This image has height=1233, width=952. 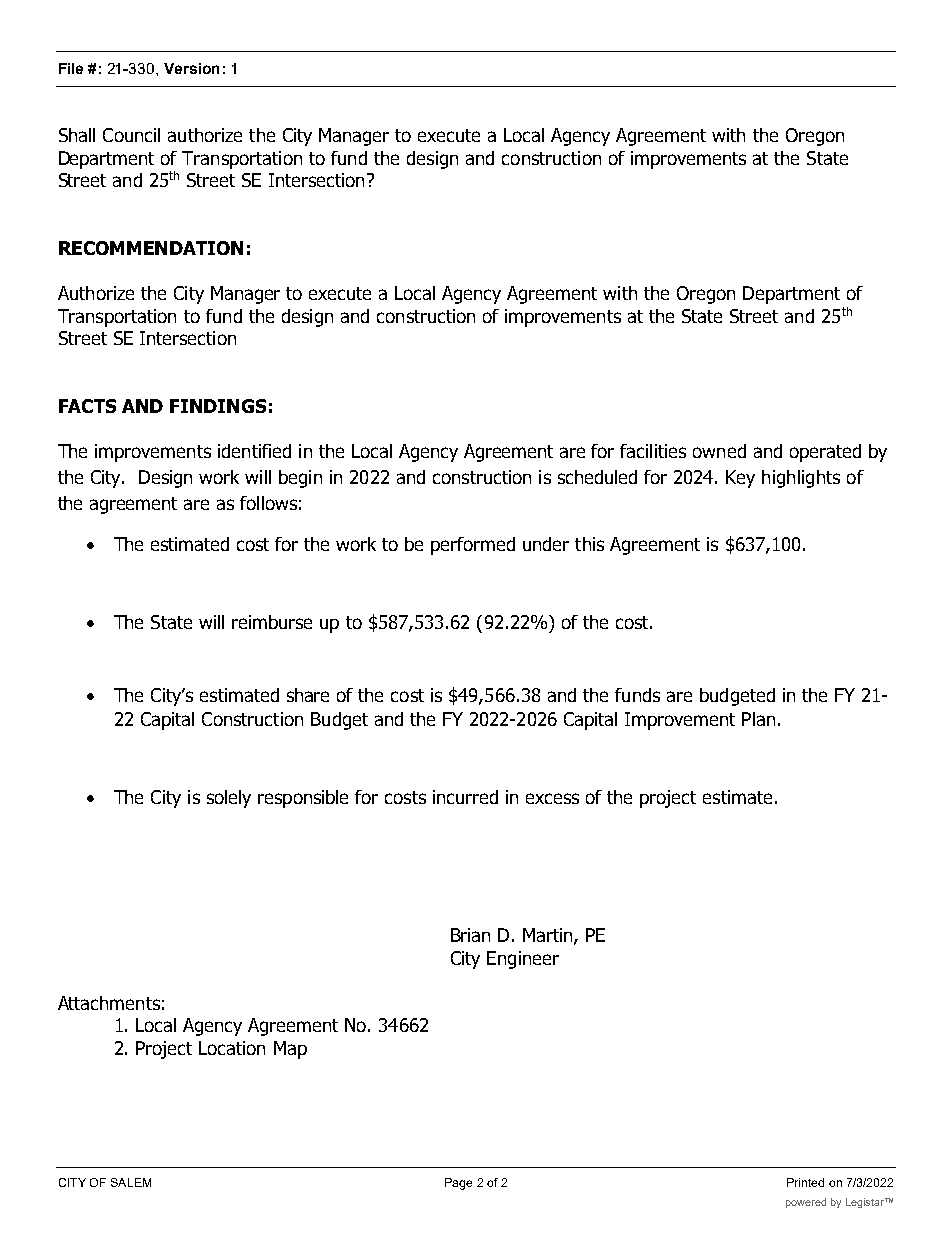 What do you see at coordinates (131, 135) in the image?
I see `Council` at bounding box center [131, 135].
